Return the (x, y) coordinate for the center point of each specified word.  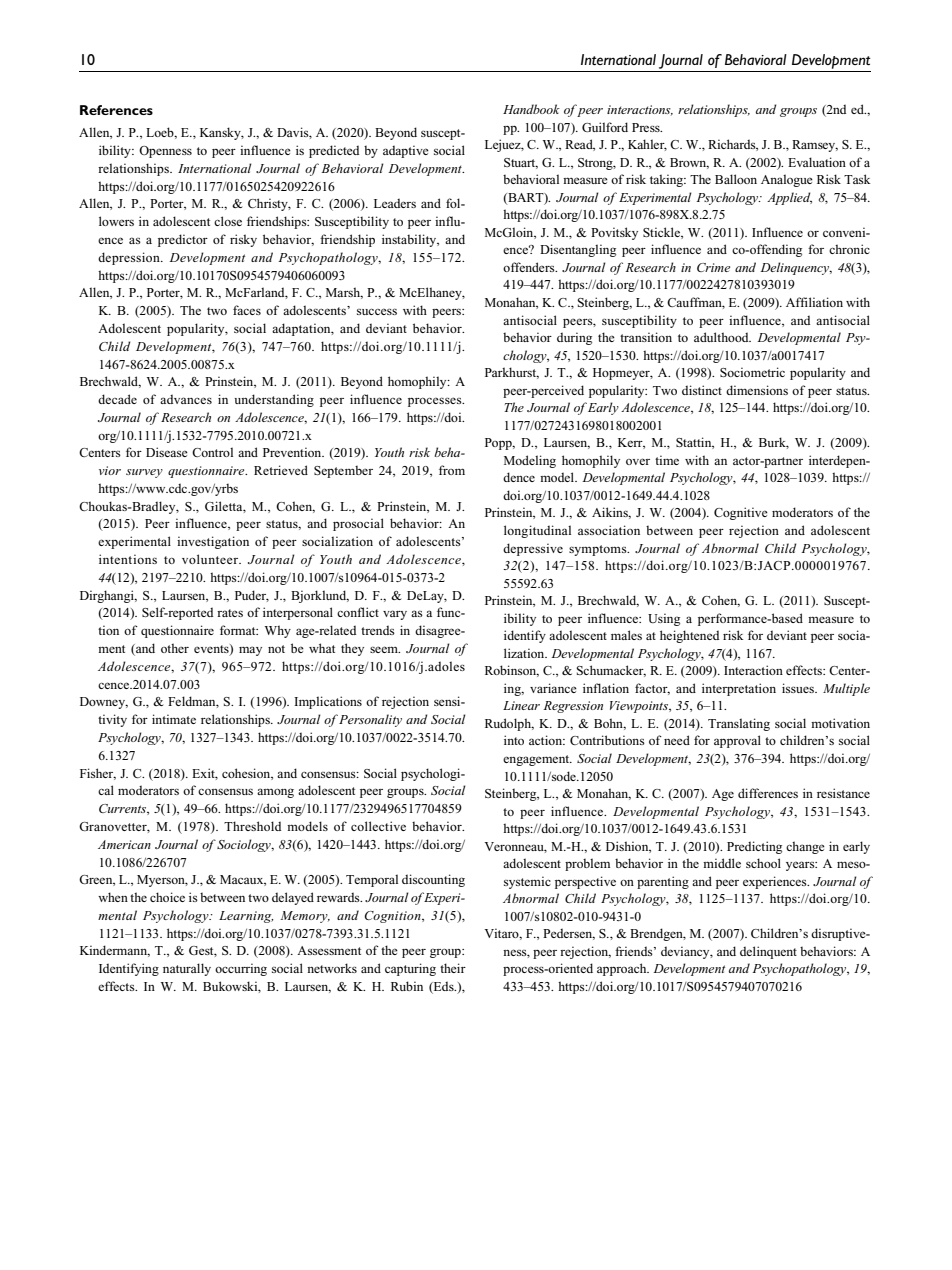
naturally (187, 969)
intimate (174, 719)
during (574, 338)
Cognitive (741, 513)
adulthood (722, 337)
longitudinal (537, 531)
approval (737, 741)
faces (247, 310)
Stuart (521, 163)
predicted (334, 151)
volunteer (211, 559)
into (514, 740)
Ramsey (815, 146)
